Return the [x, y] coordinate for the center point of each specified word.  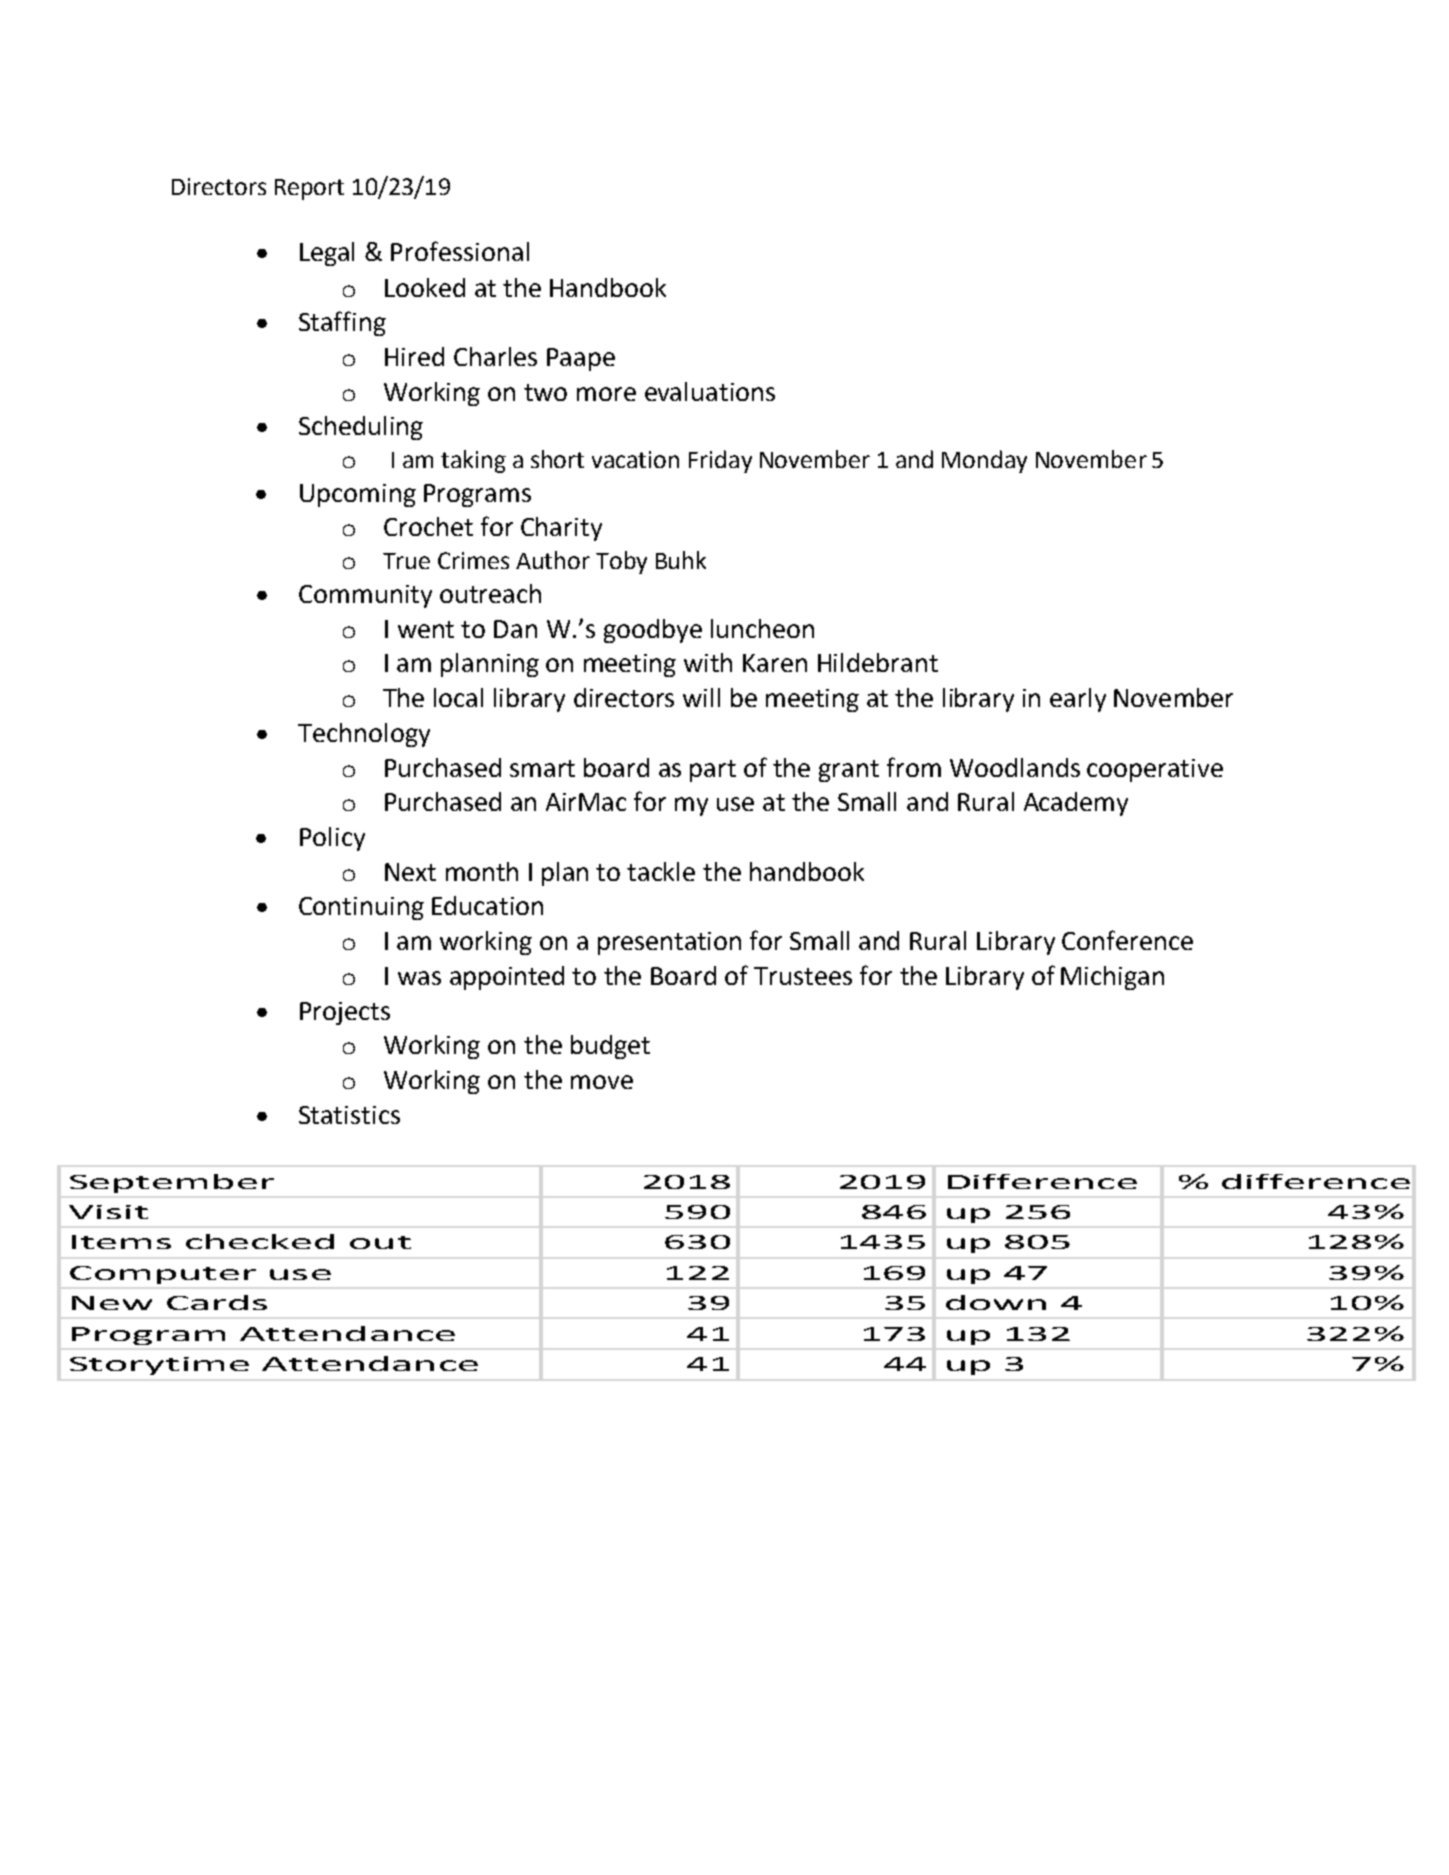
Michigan [1112, 978]
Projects [345, 1013]
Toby [621, 562]
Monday [984, 461]
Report [309, 189]
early [1078, 700]
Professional [460, 251]
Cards [217, 1302]
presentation [669, 943]
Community [365, 596]
